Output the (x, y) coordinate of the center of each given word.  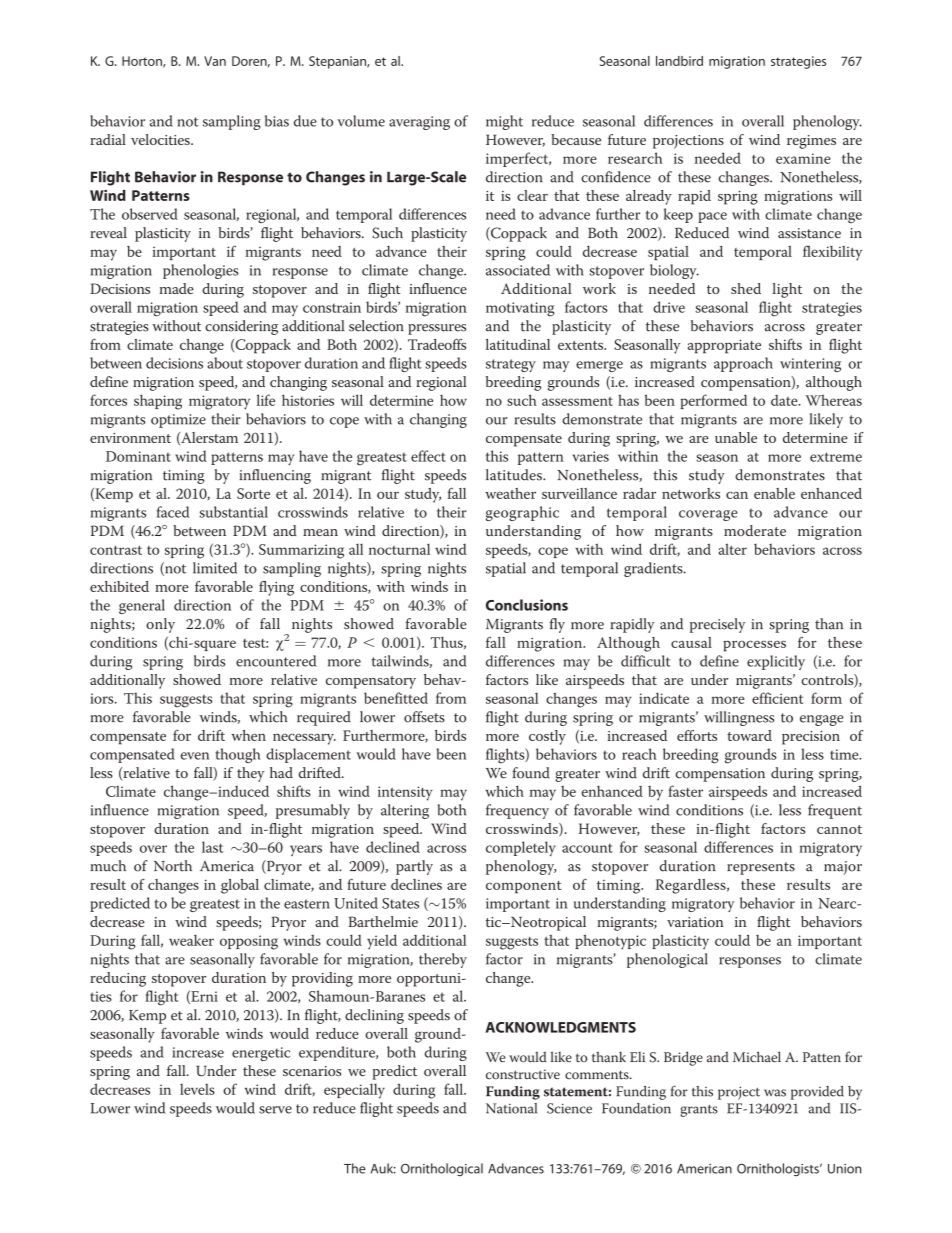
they (250, 774)
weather (510, 493)
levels (197, 1089)
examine (803, 158)
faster (685, 791)
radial (108, 139)
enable (774, 493)
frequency (517, 811)
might (504, 122)
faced (173, 512)
